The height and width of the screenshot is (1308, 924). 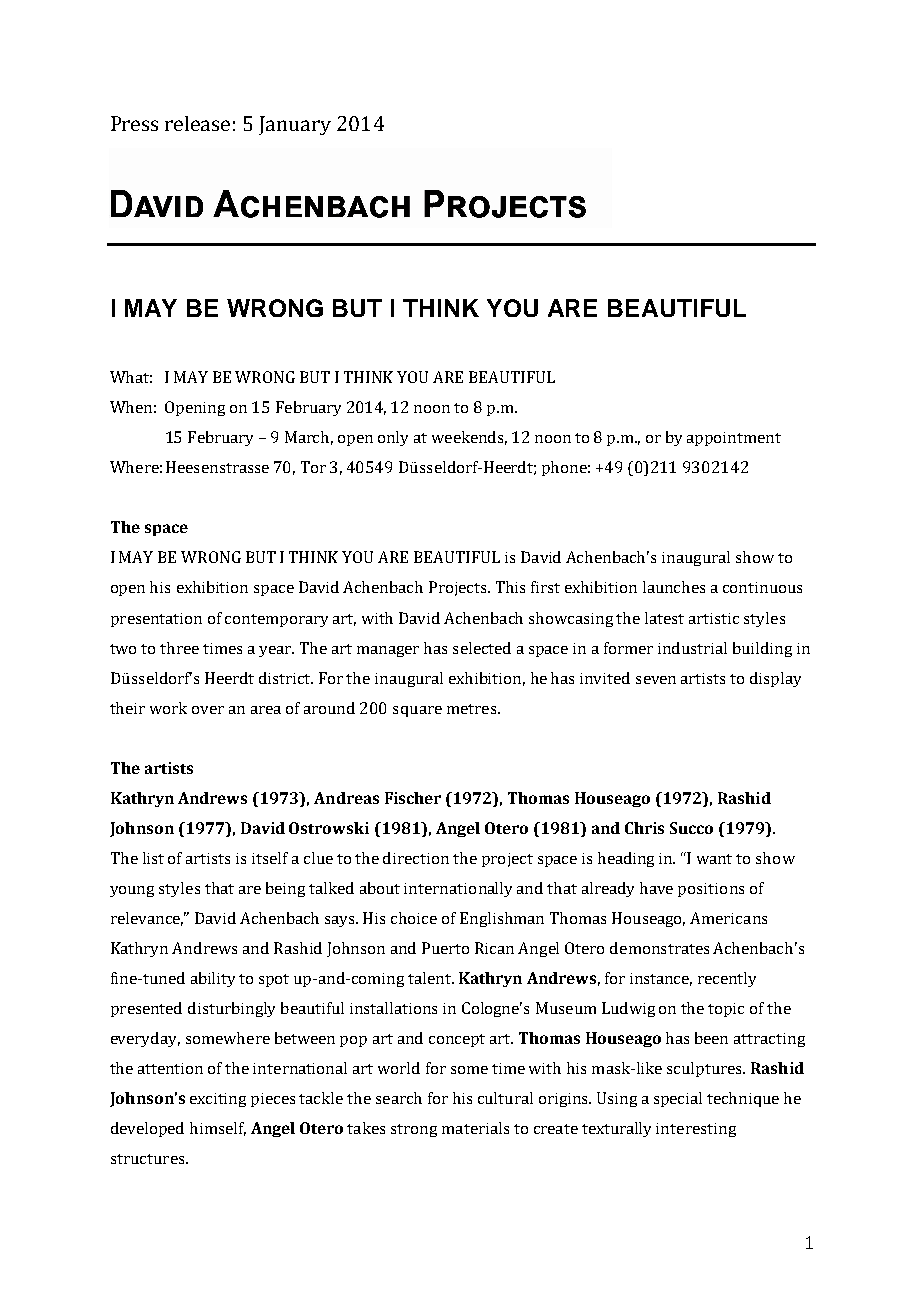 What do you see at coordinates (179, 648) in the screenshot?
I see `three` at bounding box center [179, 648].
